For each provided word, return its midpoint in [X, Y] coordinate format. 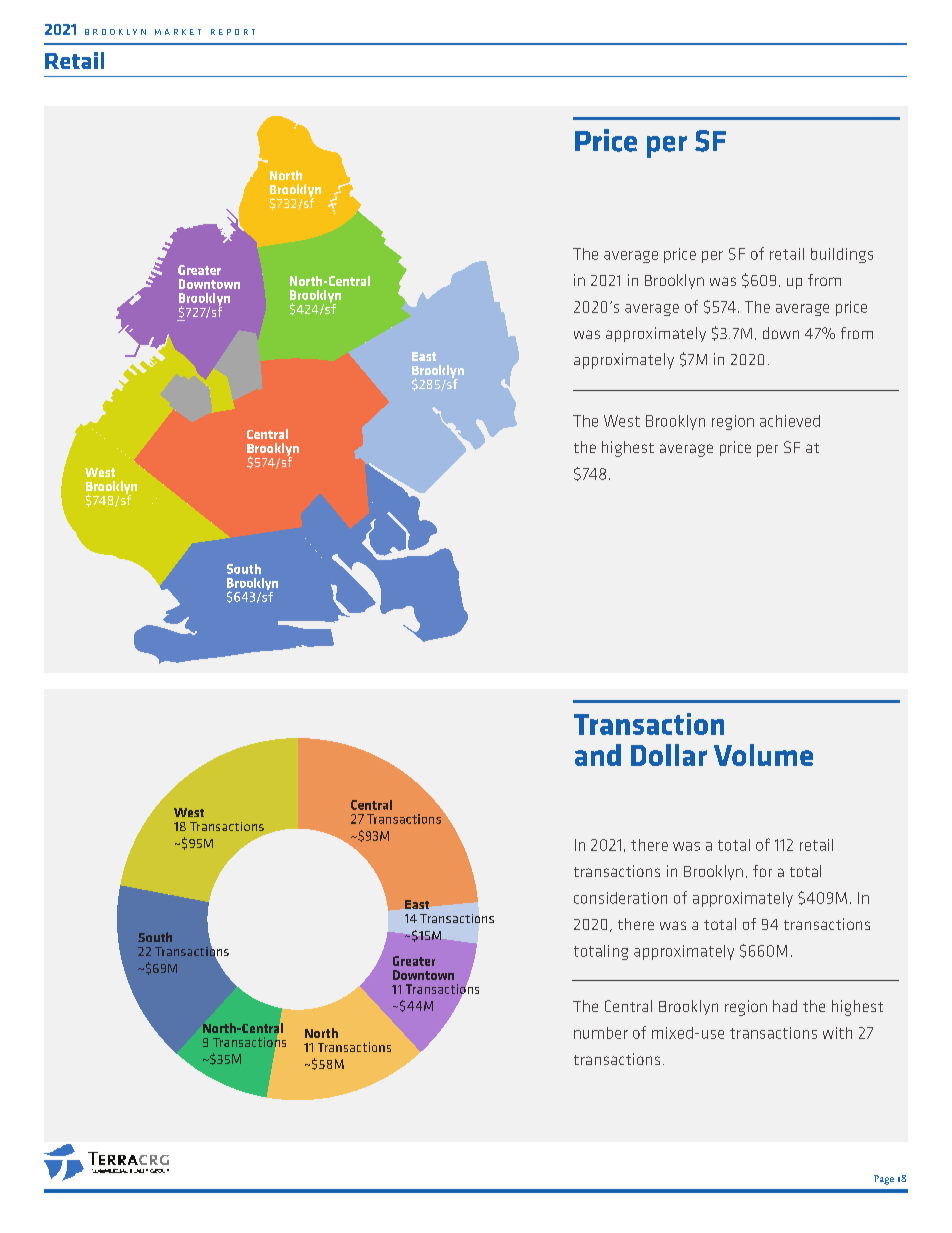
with [837, 1033]
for [762, 871]
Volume [763, 755]
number [601, 1033]
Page [884, 1180]
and [598, 755]
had [785, 1006]
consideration [620, 898]
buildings [842, 255]
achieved [790, 421]
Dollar [669, 755]
